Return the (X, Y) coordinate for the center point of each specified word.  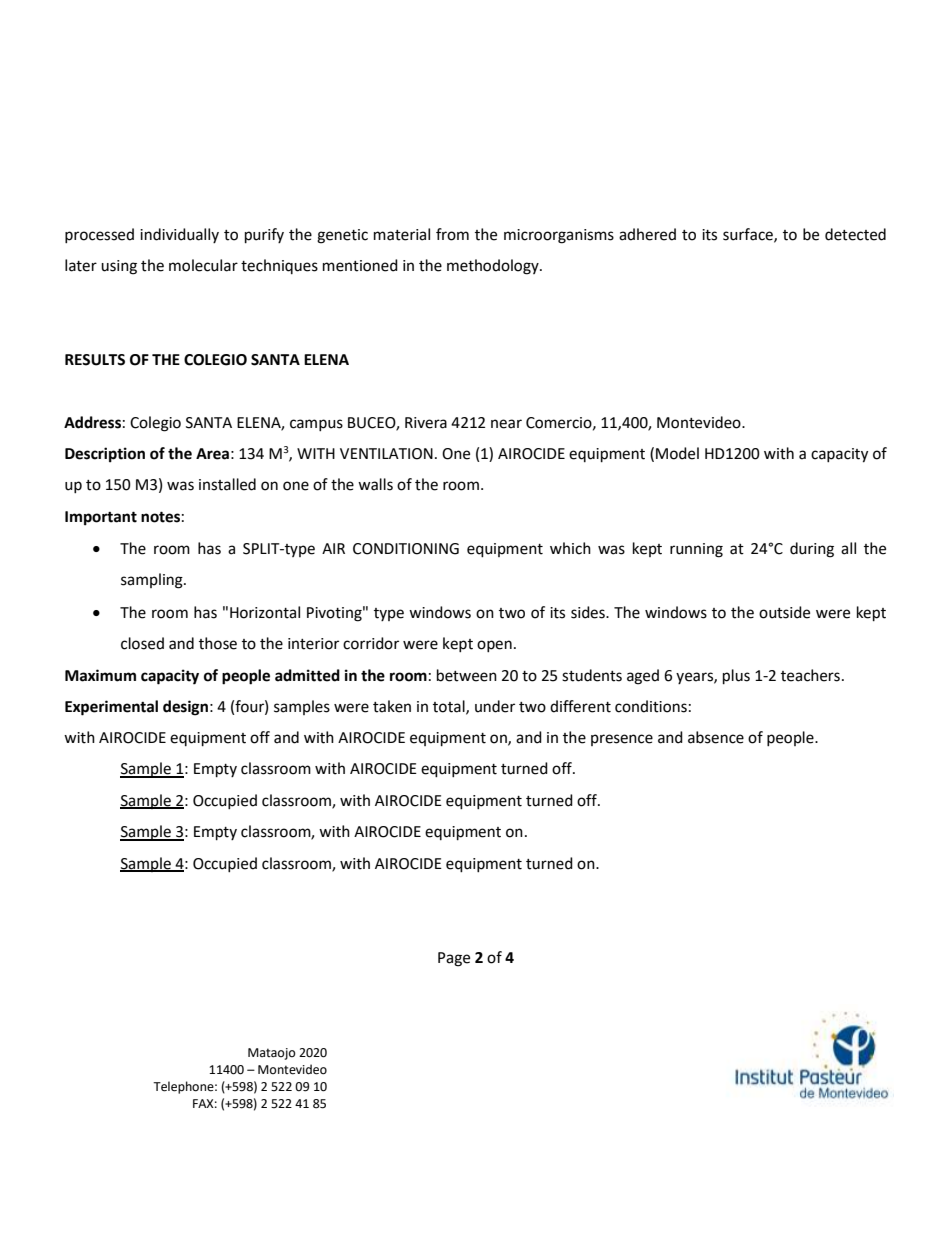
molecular (203, 265)
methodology (494, 267)
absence (716, 737)
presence (622, 740)
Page (454, 959)
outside (784, 612)
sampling (153, 581)
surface (749, 235)
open (494, 646)
